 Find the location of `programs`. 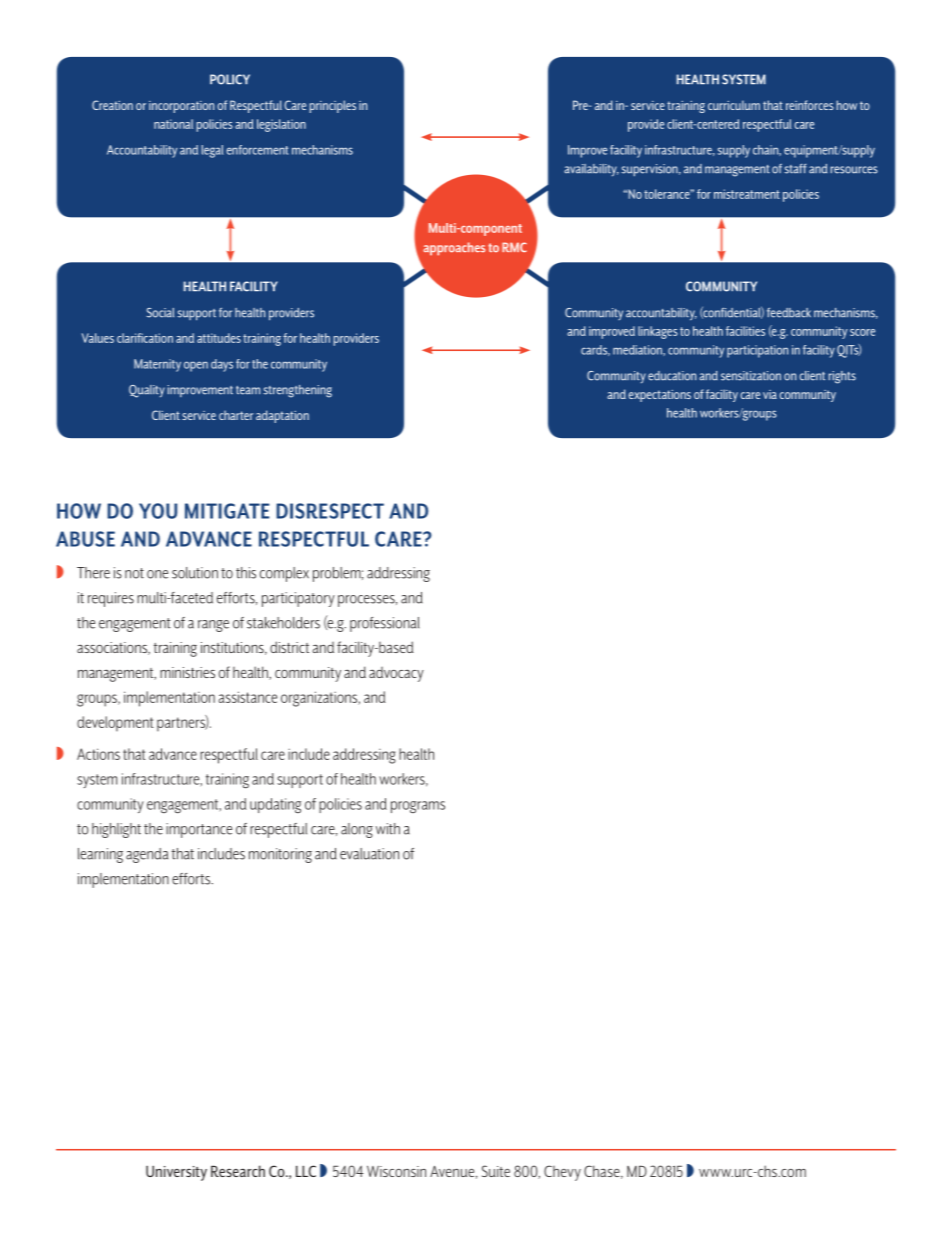

programs is located at coordinates (418, 807).
